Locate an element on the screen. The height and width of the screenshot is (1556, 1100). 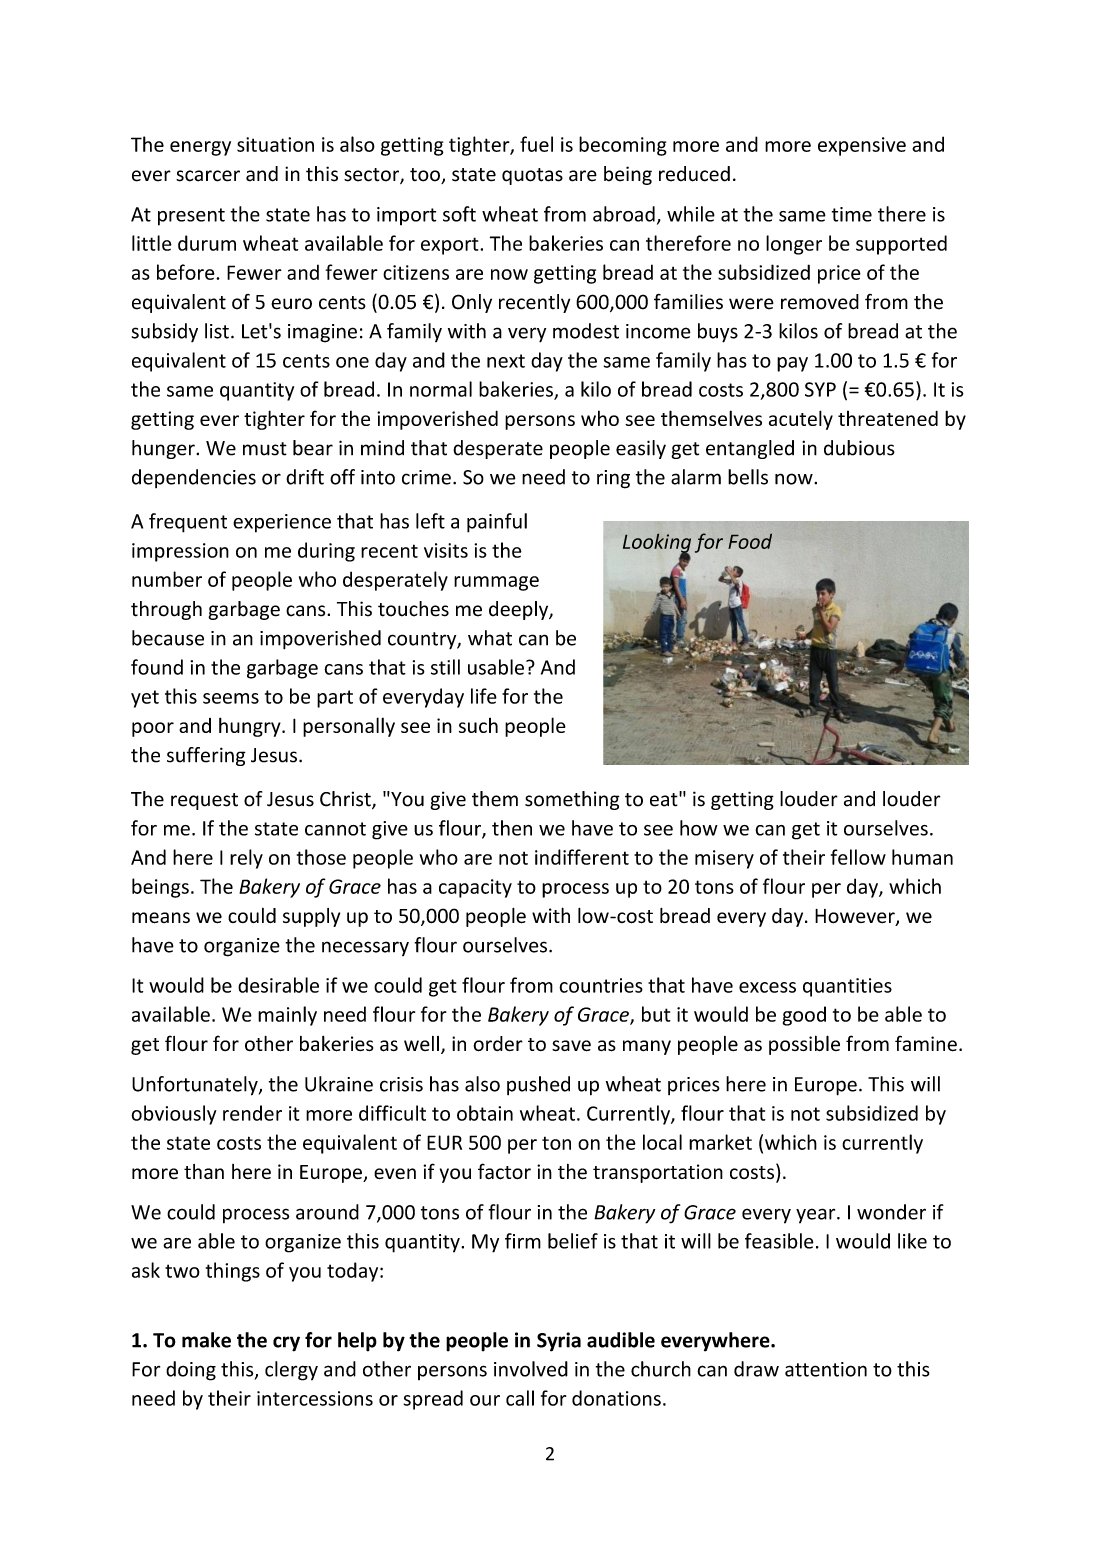
fellow is located at coordinates (858, 857).
